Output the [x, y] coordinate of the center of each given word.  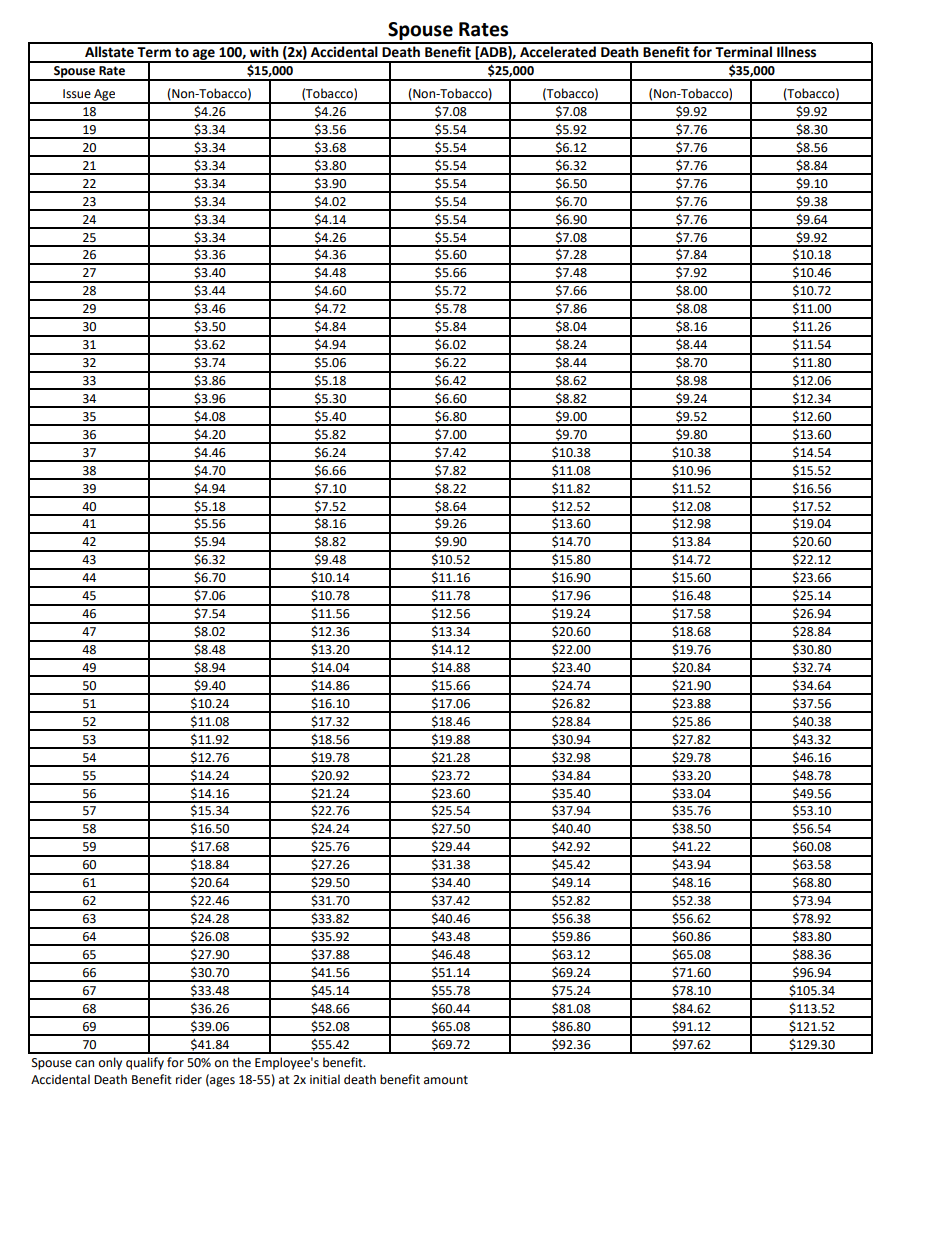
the [241, 1062]
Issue [77, 94]
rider [189, 1079]
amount [446, 1080]
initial [325, 1079]
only [110, 1063]
